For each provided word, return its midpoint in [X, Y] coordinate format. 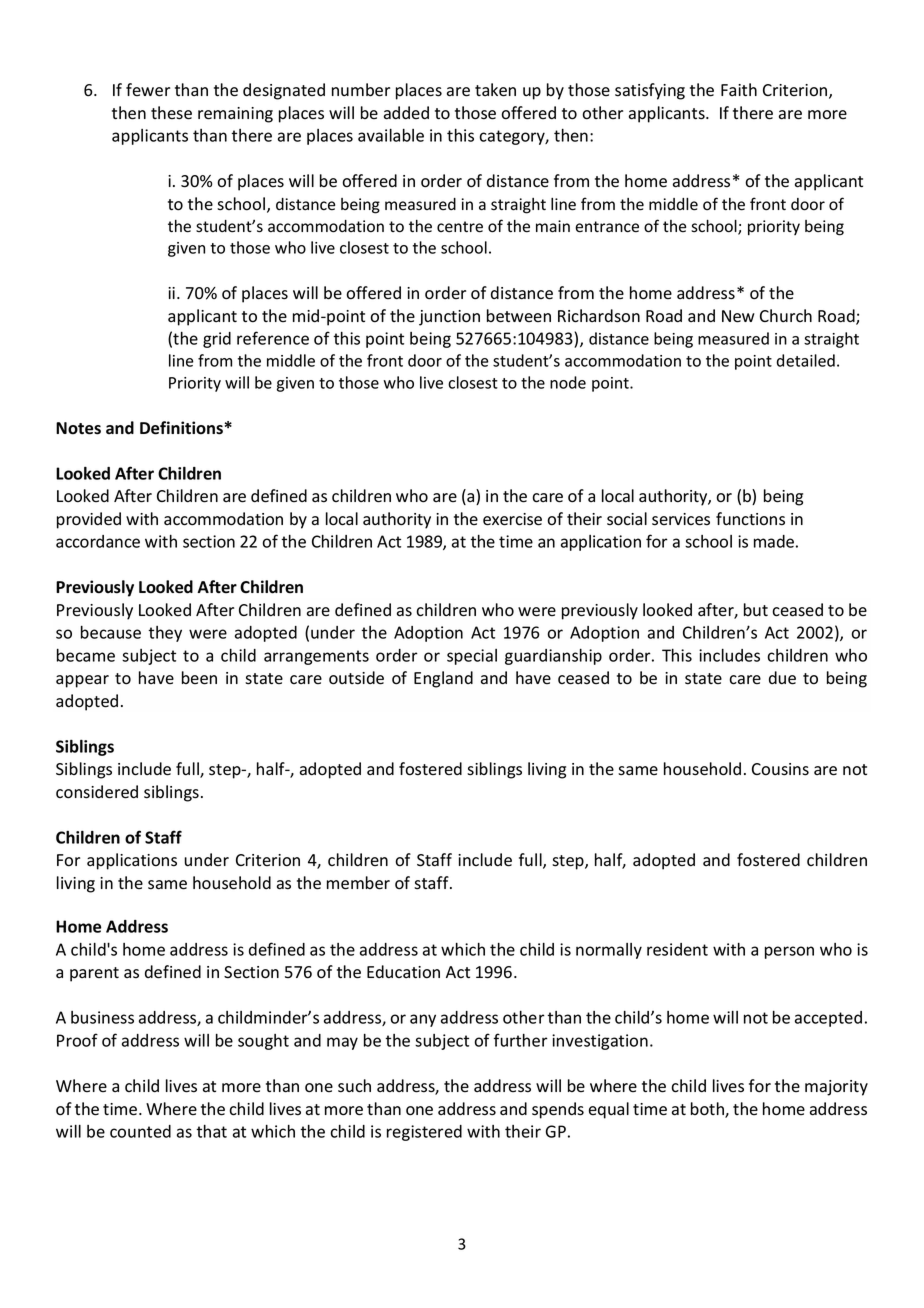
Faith [739, 89]
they [165, 634]
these [171, 113]
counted [140, 1131]
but [756, 609]
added [406, 113]
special [472, 657]
